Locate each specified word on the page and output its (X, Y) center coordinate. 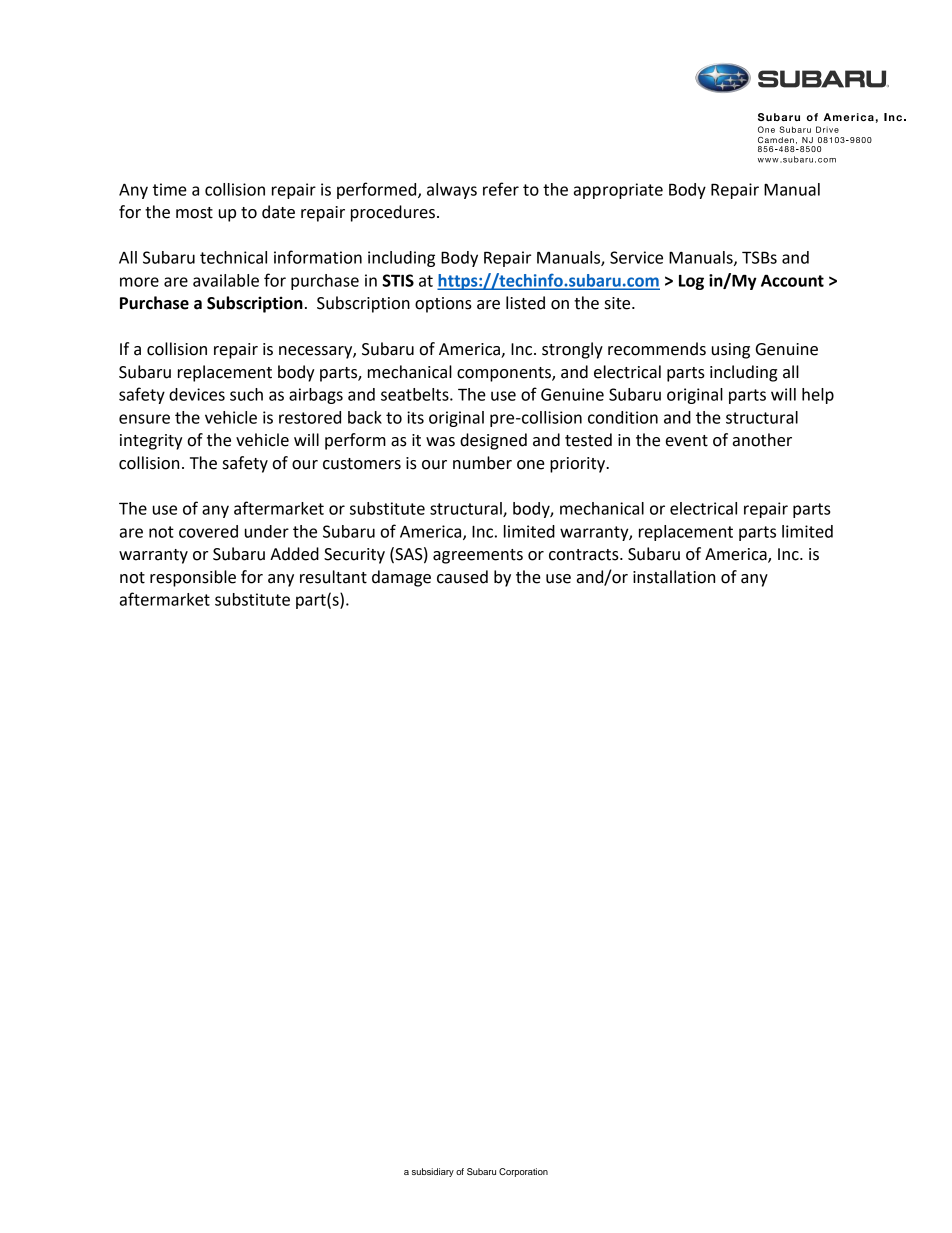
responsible (193, 578)
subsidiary (433, 1172)
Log (691, 282)
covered (208, 531)
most (194, 213)
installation (674, 577)
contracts (585, 555)
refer (501, 189)
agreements (478, 556)
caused (462, 577)
